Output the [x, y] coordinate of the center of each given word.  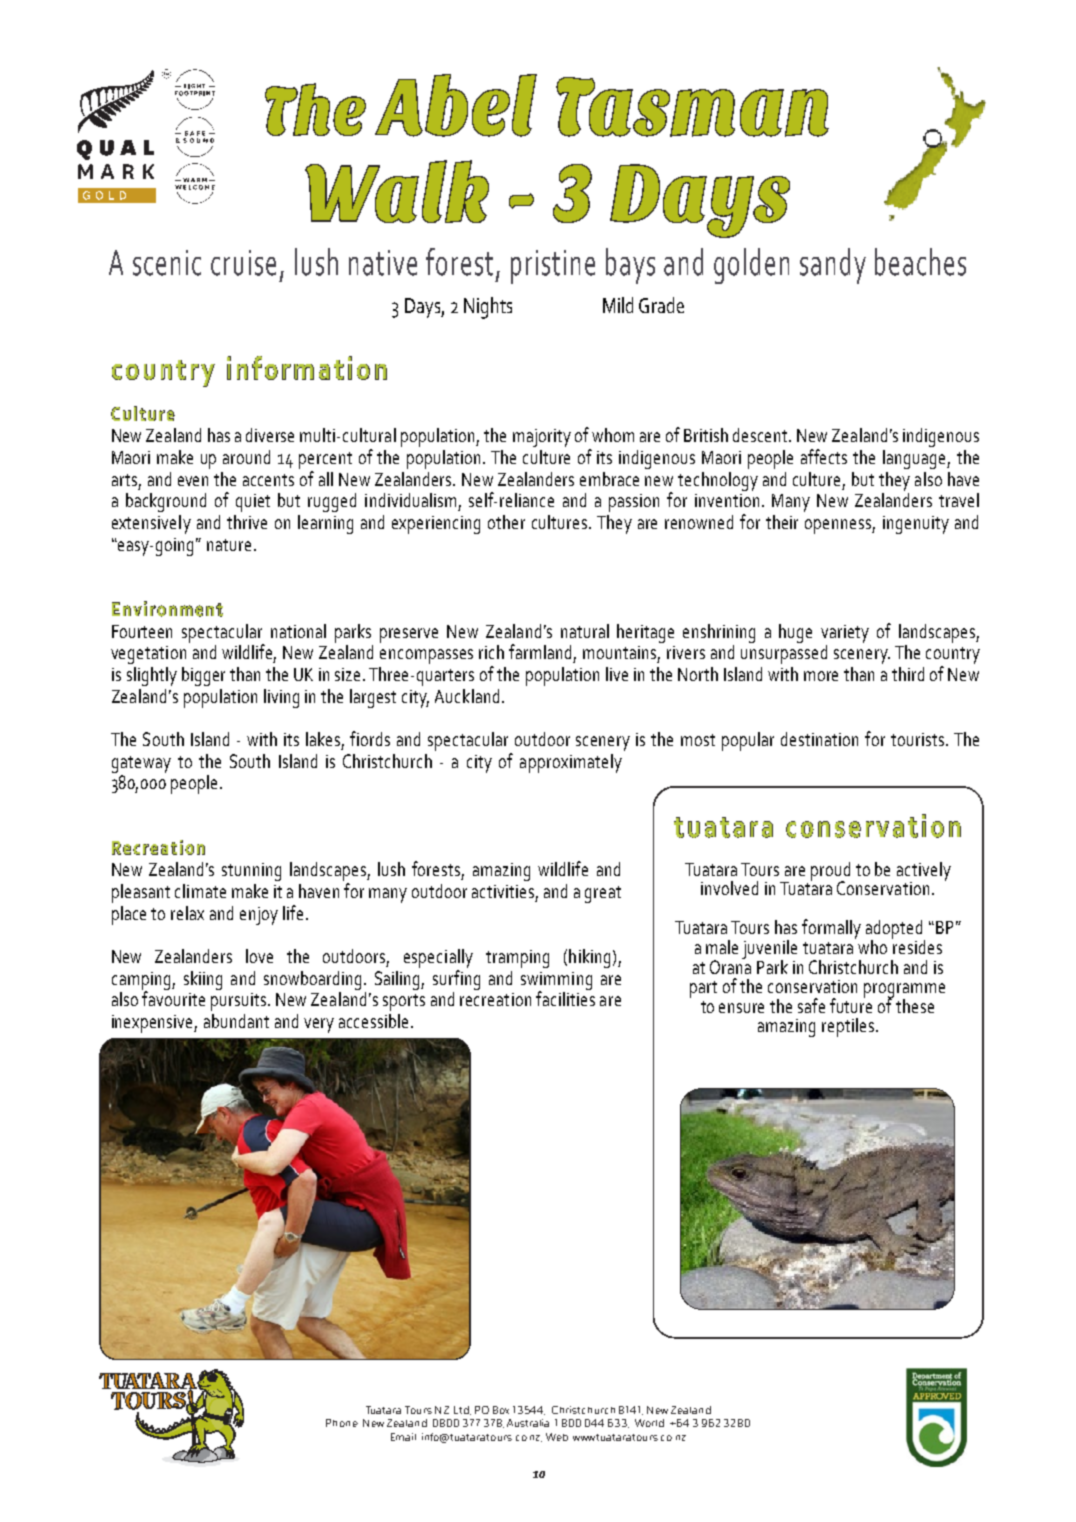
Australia [528, 1423]
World [649, 1423]
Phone [342, 1423]
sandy [833, 266]
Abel [456, 105]
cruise [243, 263]
